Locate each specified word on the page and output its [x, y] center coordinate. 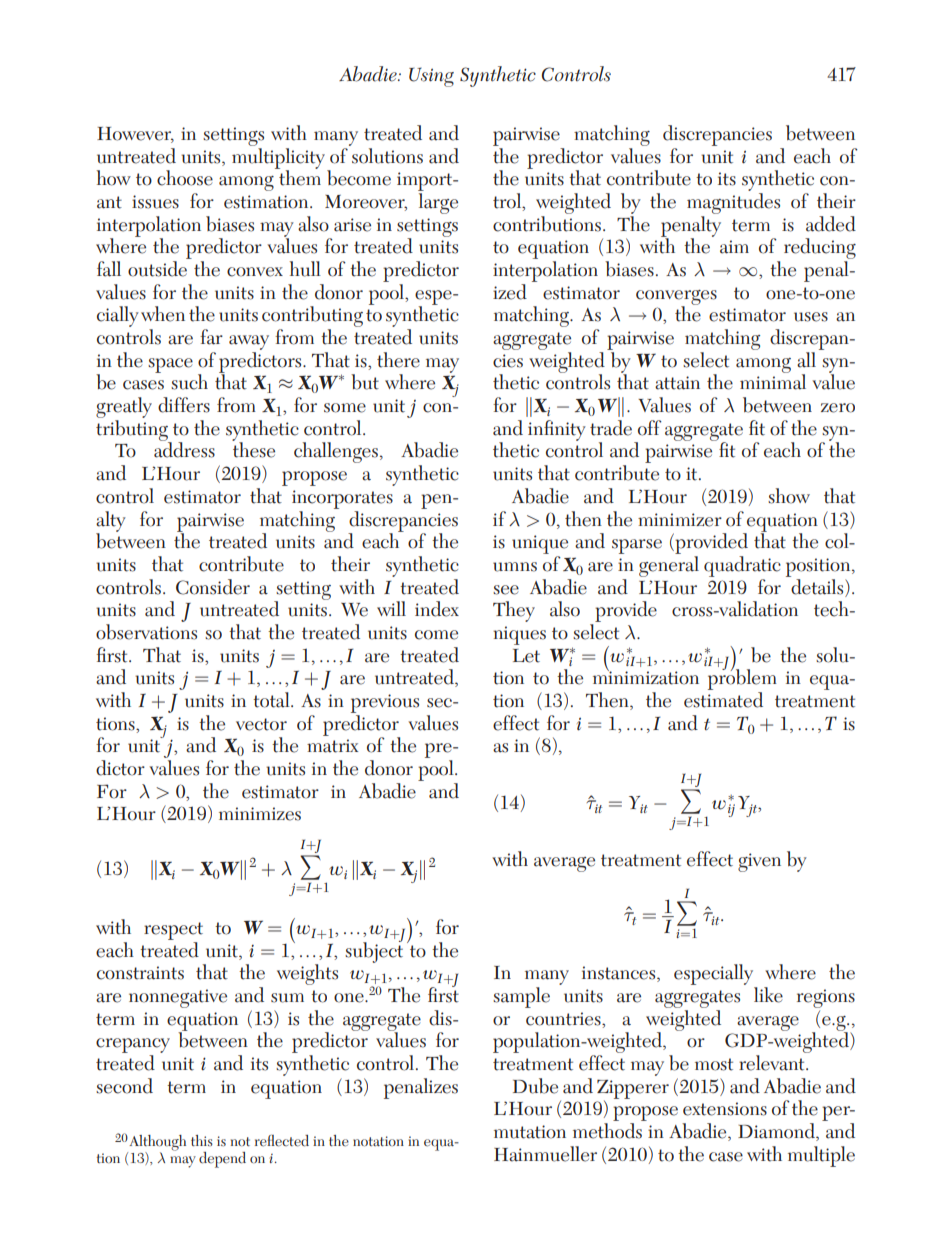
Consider [213, 587]
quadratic [742, 566]
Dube [535, 1086]
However [135, 135]
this [202, 1140]
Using [431, 77]
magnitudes [733, 203]
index [437, 609]
